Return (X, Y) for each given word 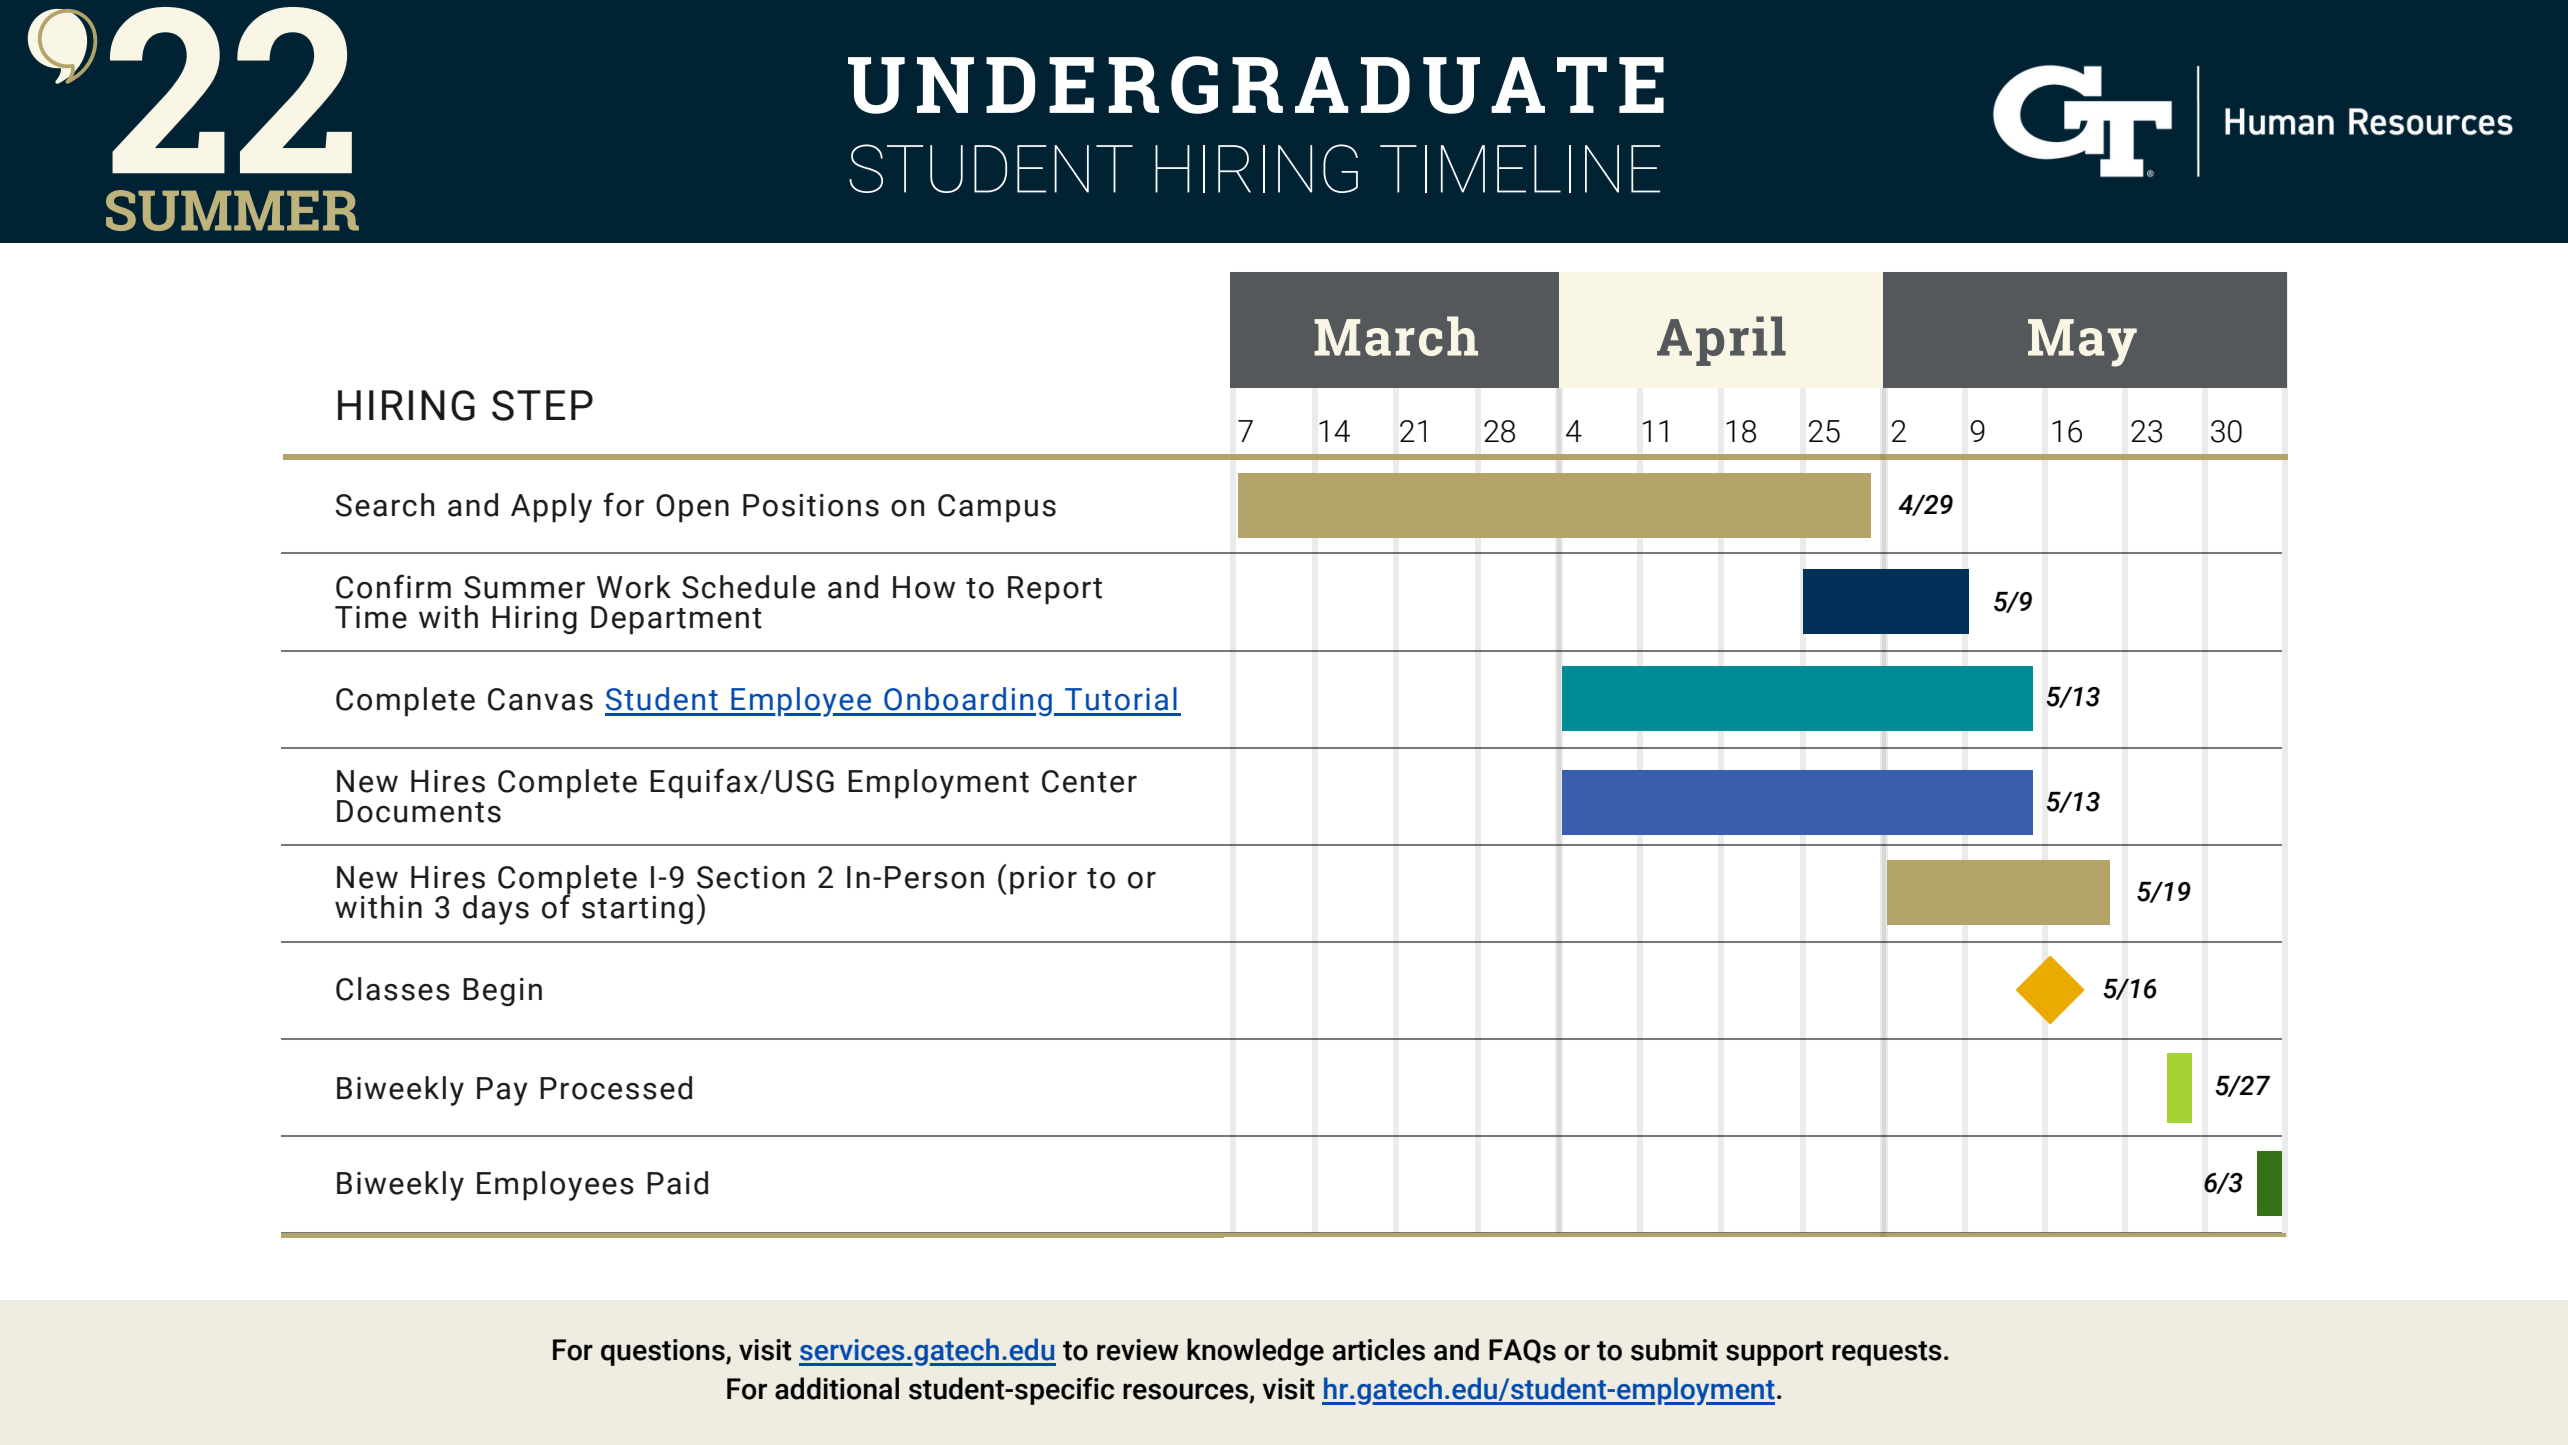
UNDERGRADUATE (1256, 85)
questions (664, 1352)
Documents (419, 811)
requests (1887, 1353)
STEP (542, 405)
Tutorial (1121, 699)
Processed (616, 1088)
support (1774, 1353)
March (1396, 336)
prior (1043, 880)
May (2082, 343)
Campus (997, 508)
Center (1089, 781)
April (1721, 341)
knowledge (1255, 1352)
